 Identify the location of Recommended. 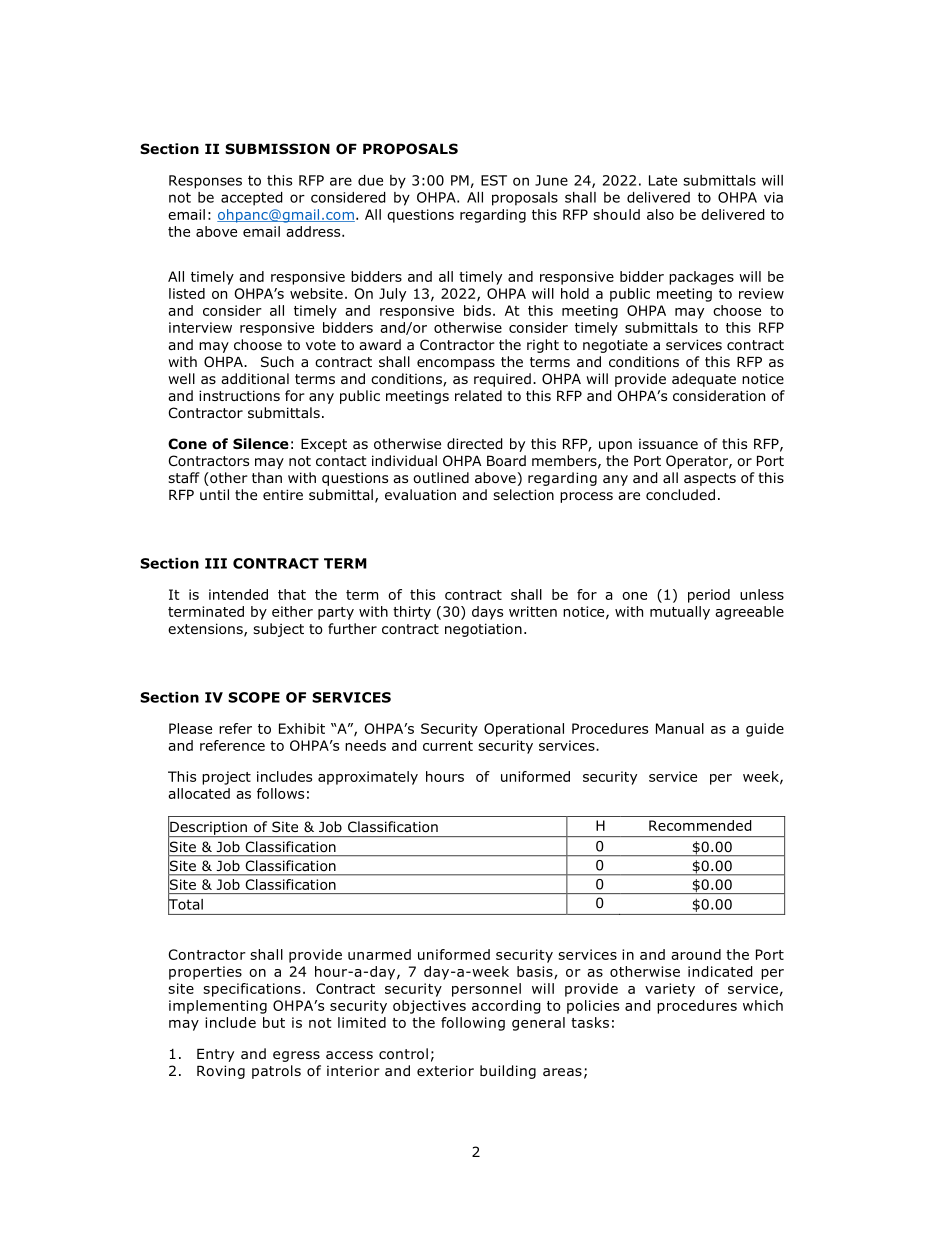
(700, 825).
